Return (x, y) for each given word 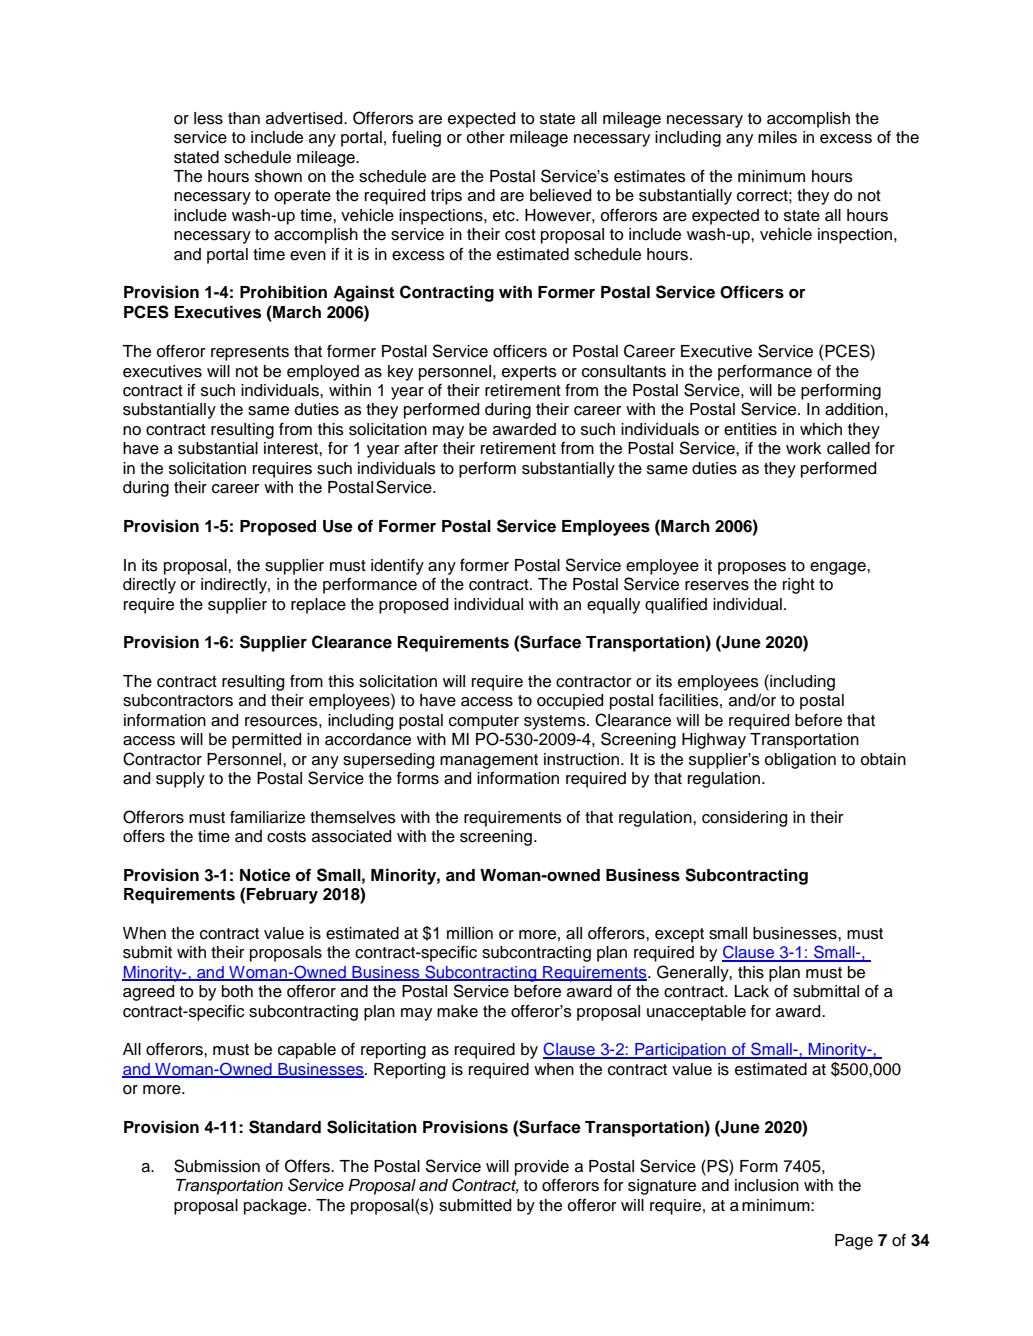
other (486, 137)
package (276, 1207)
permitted (266, 741)
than (244, 118)
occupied (570, 702)
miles (777, 137)
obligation (800, 761)
